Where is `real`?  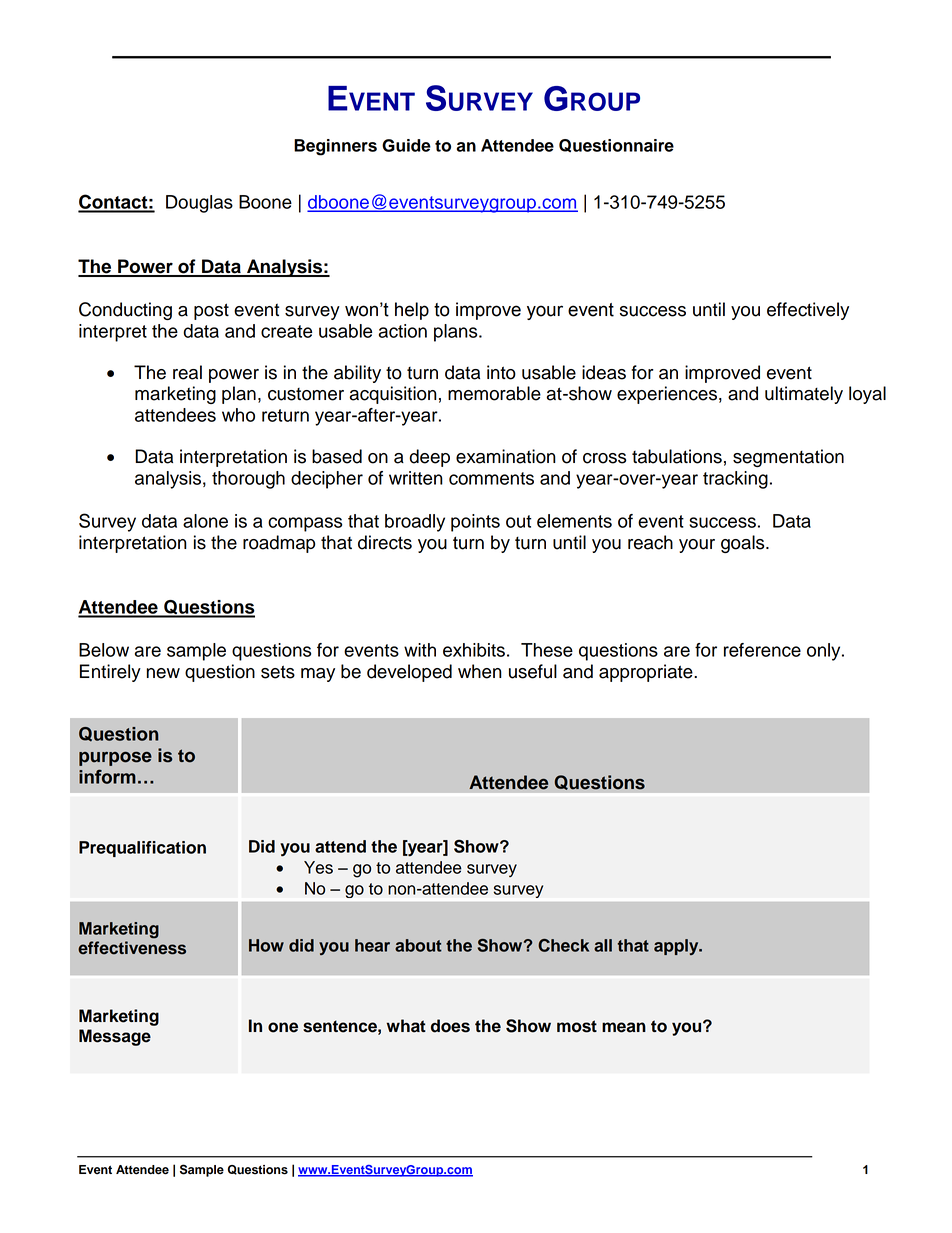
real is located at coordinates (187, 372).
